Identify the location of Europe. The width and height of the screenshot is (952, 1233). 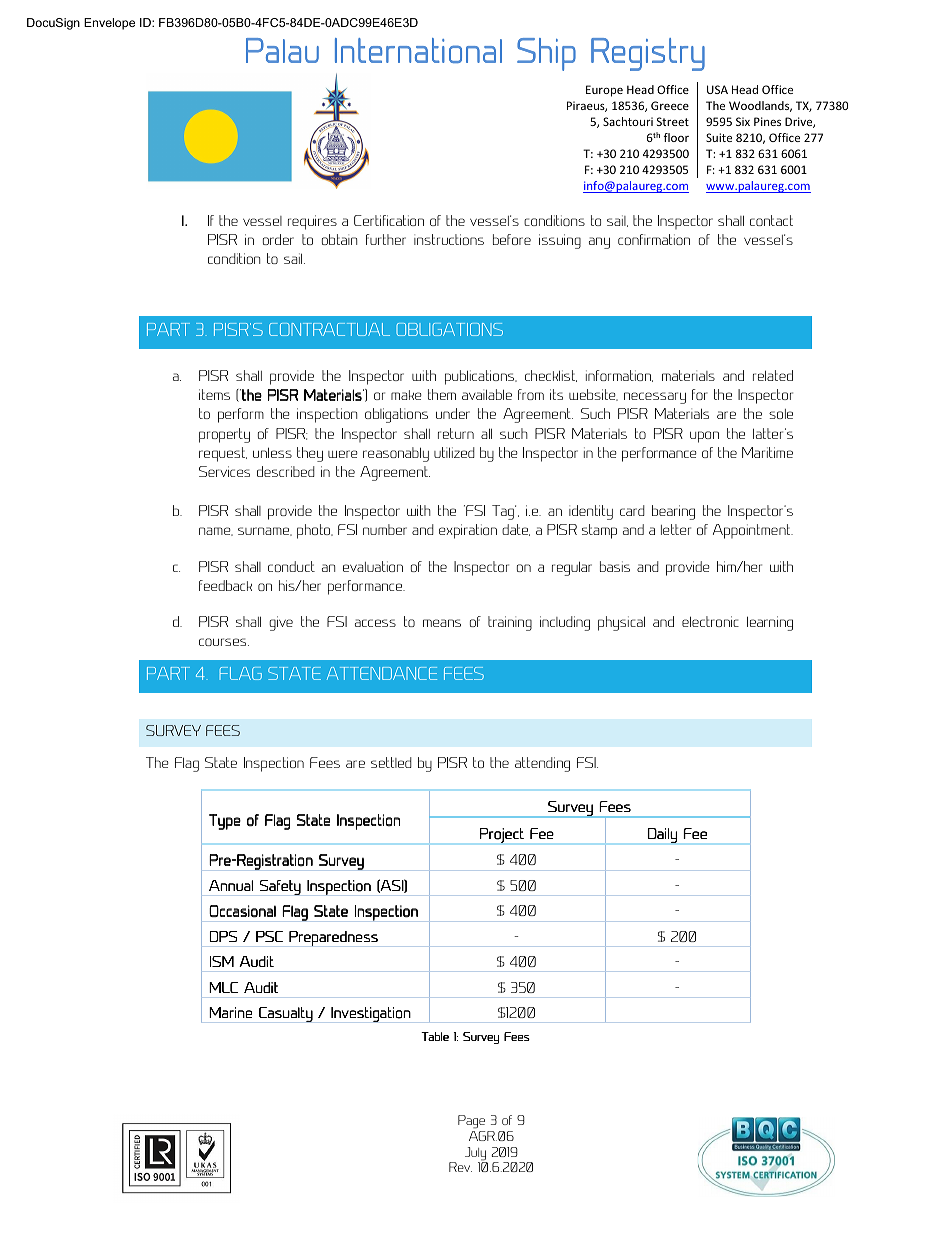
(604, 91).
